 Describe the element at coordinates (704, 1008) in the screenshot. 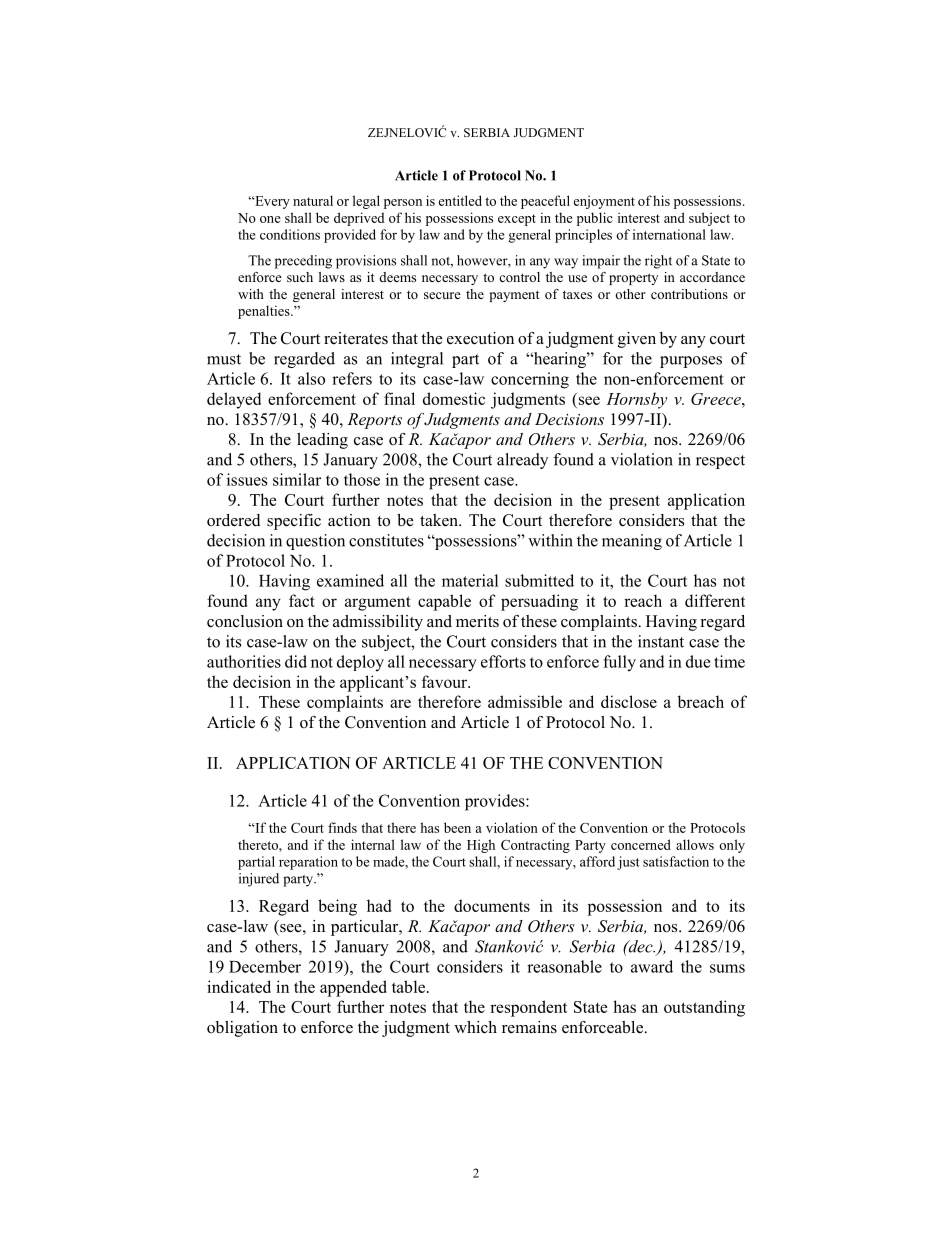

I see `outstanding` at that location.
